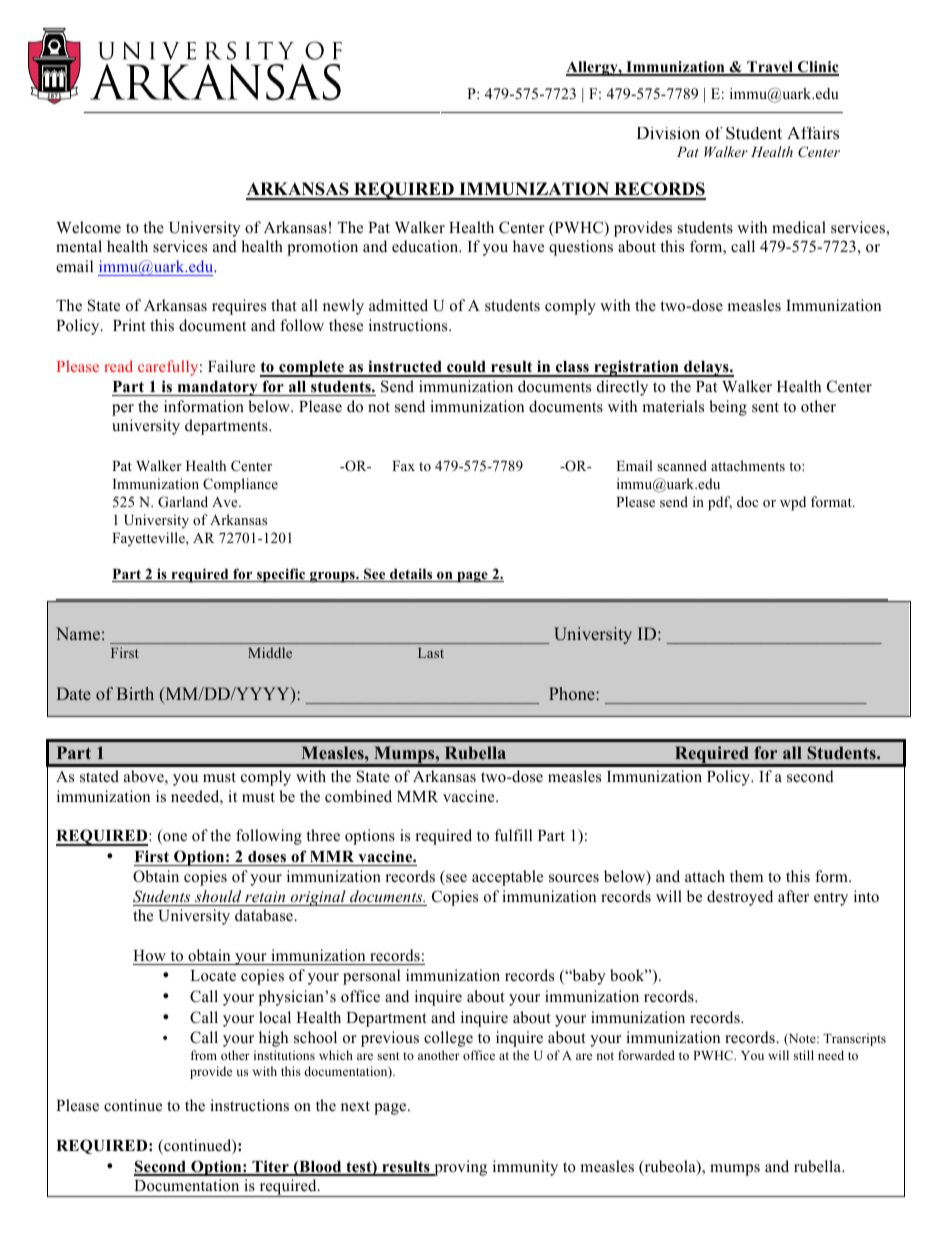 This image has height=1233, width=952. I want to click on Division, so click(668, 133).
